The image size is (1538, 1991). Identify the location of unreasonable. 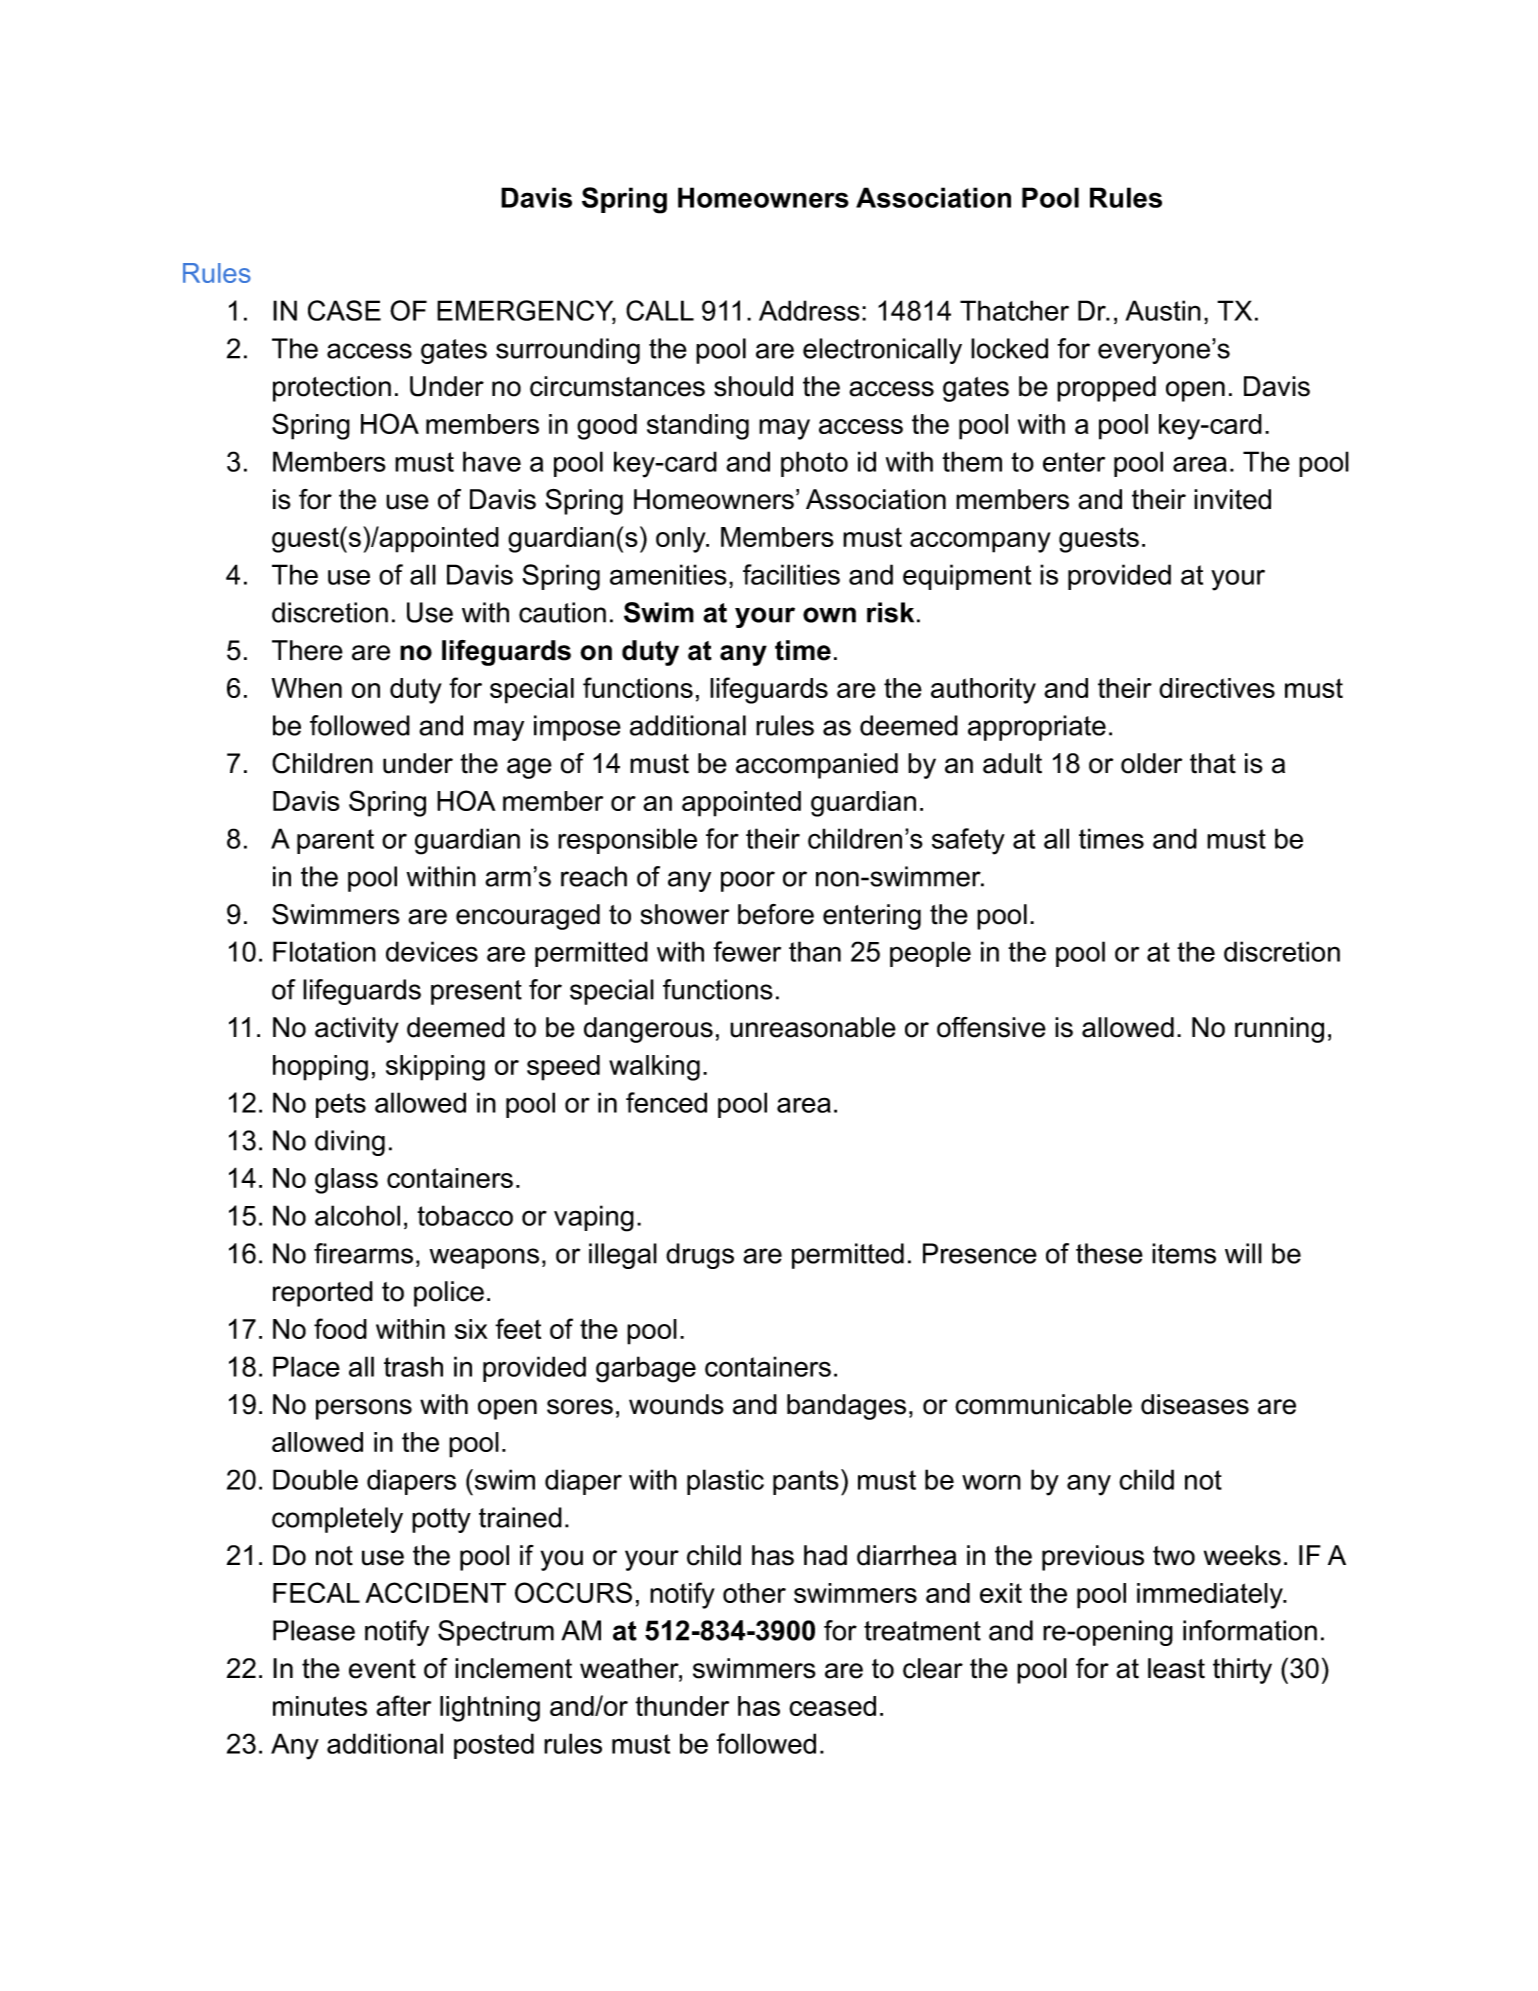
(813, 1027).
